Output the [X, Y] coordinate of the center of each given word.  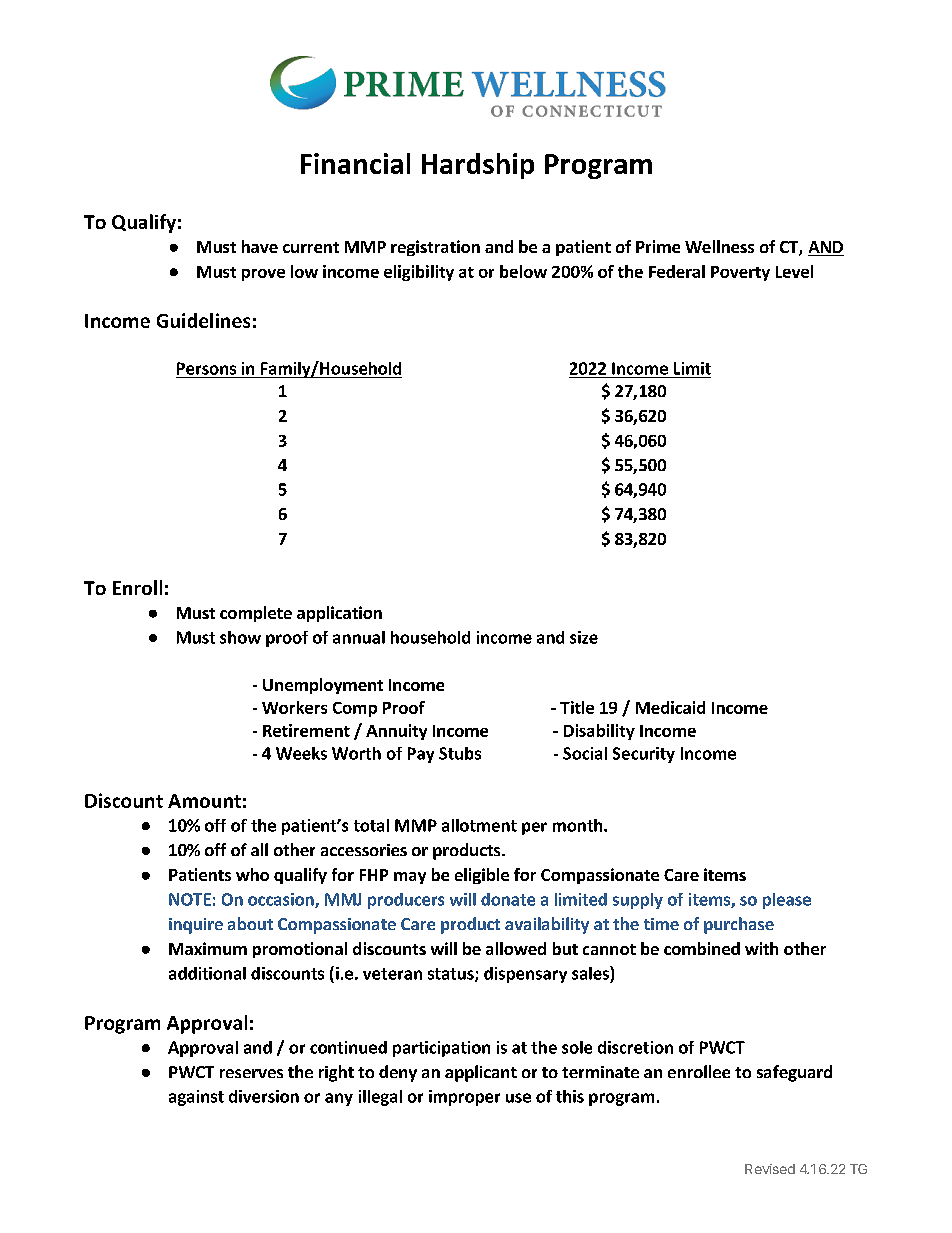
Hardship [478, 166]
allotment [479, 825]
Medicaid [670, 707]
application [339, 614]
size [584, 637]
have [260, 246]
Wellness [719, 246]
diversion [264, 1096]
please [787, 901]
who [252, 874]
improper [464, 1098]
